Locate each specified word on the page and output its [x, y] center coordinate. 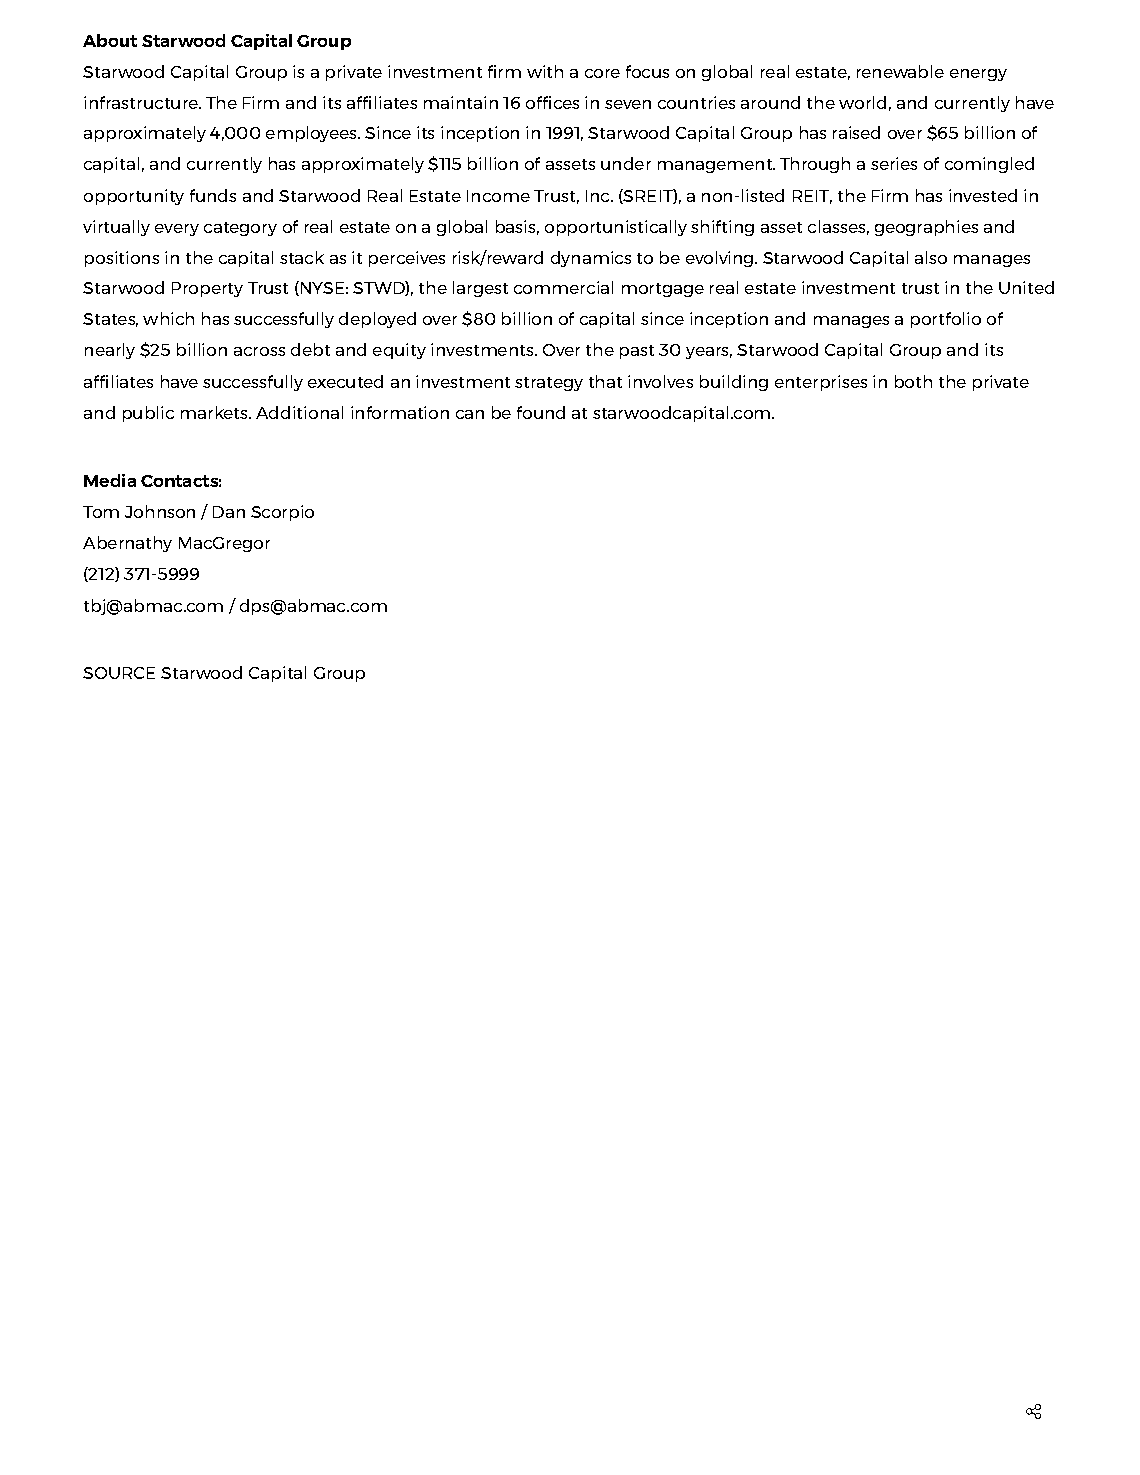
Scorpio [282, 513]
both [913, 381]
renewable [900, 71]
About [110, 40]
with [545, 71]
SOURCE [119, 673]
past [637, 352]
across [259, 351]
